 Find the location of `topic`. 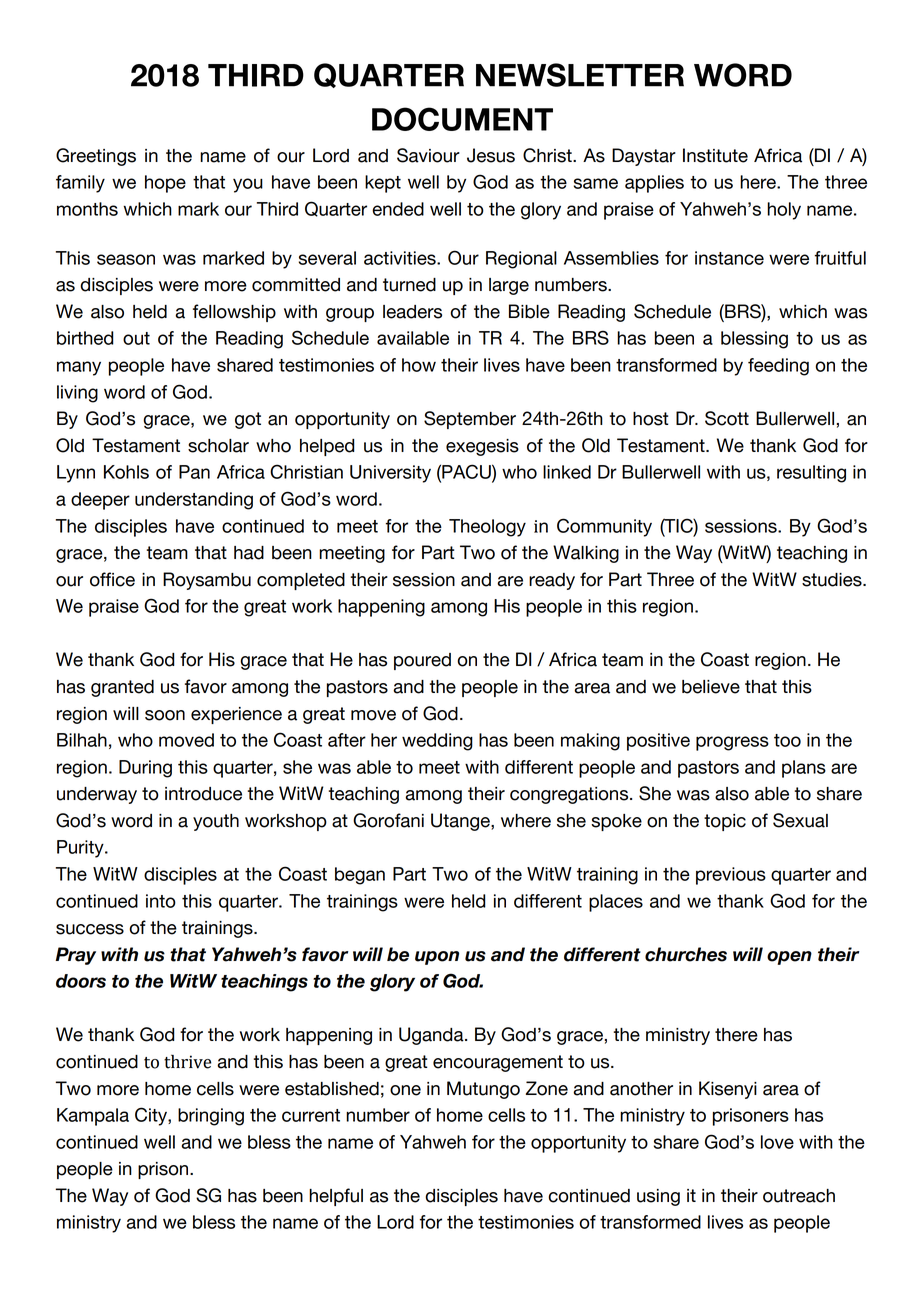

topic is located at coordinates (725, 822).
